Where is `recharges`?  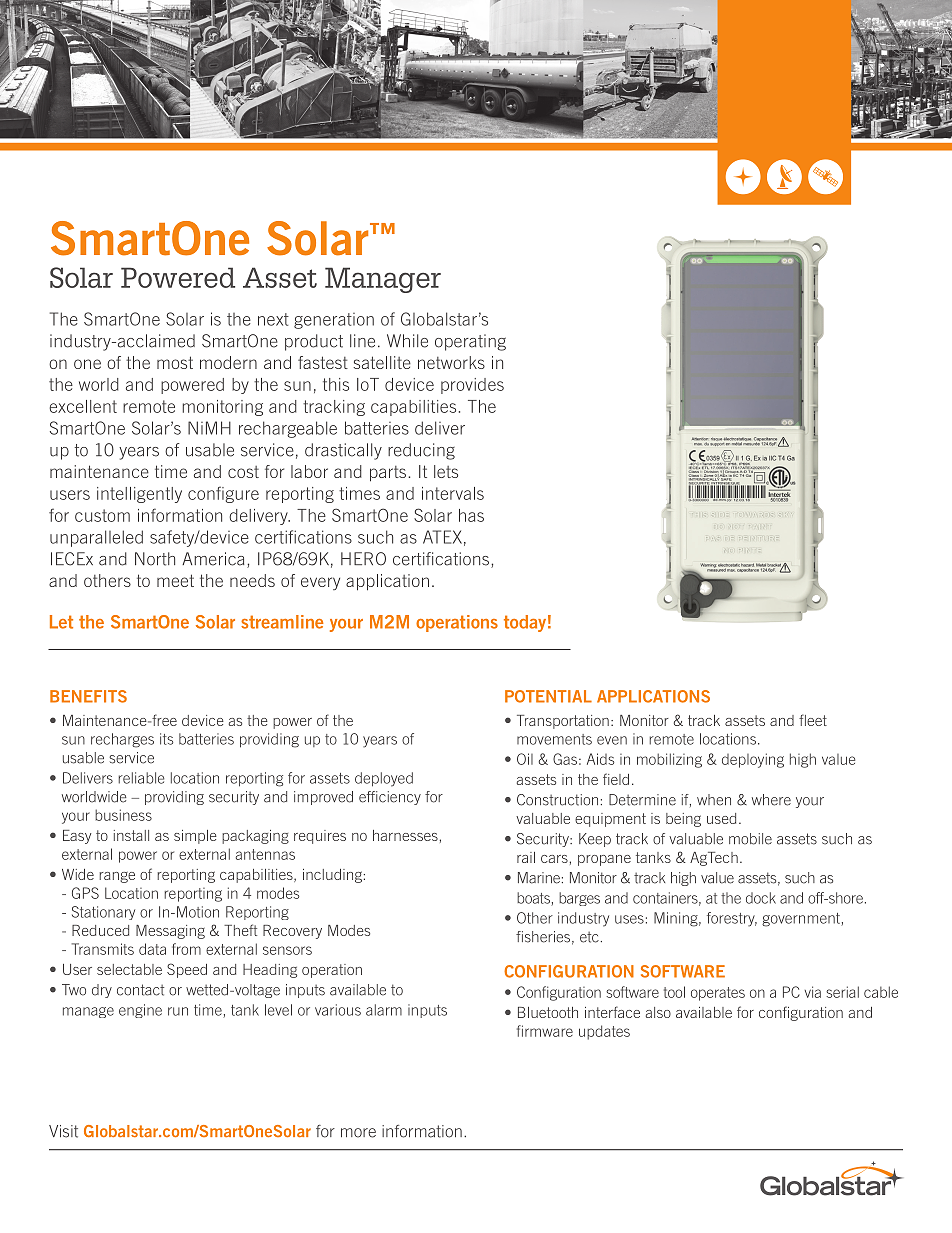 recharges is located at coordinates (122, 740).
